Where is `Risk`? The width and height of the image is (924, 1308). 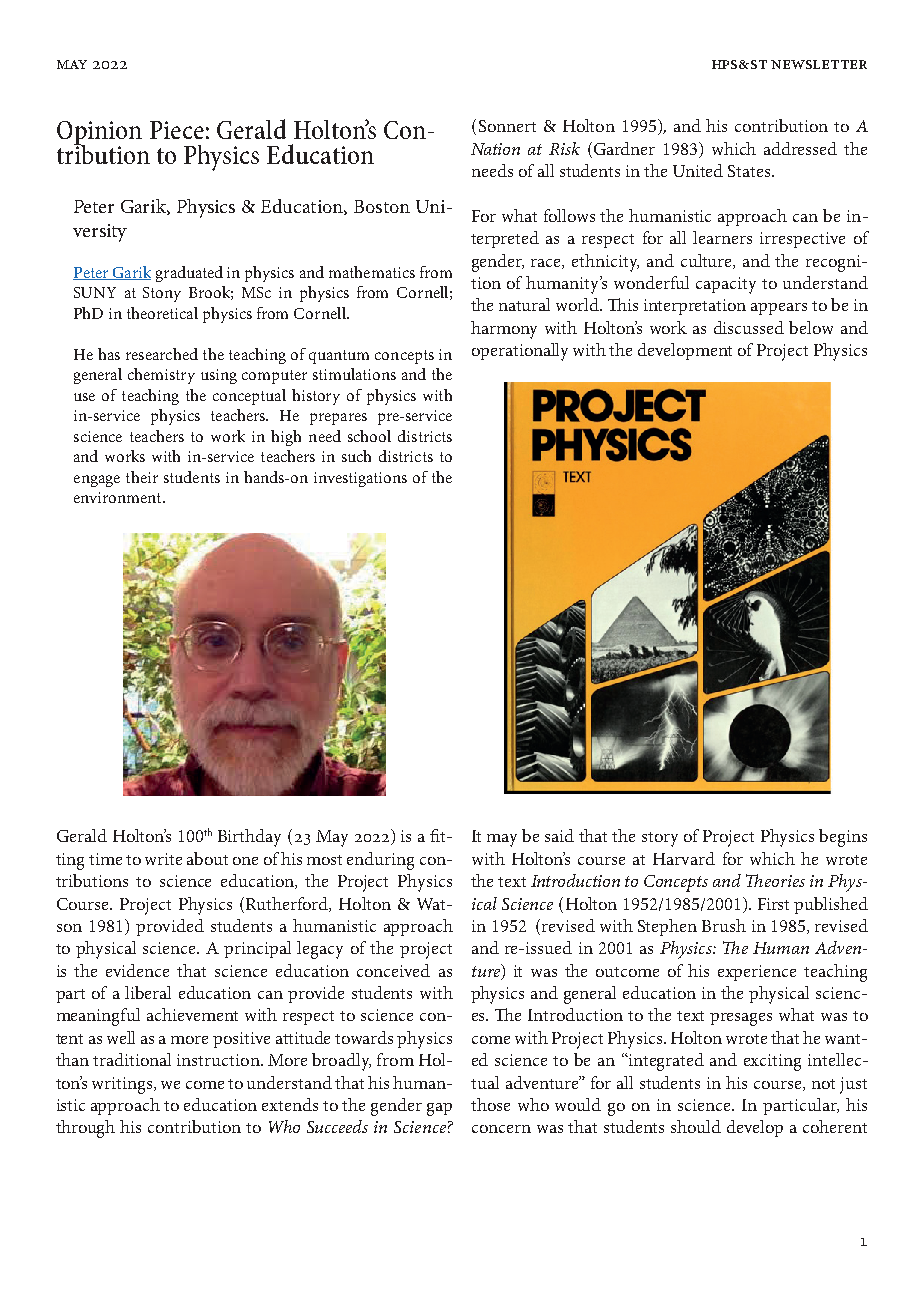
Risk is located at coordinates (564, 148).
